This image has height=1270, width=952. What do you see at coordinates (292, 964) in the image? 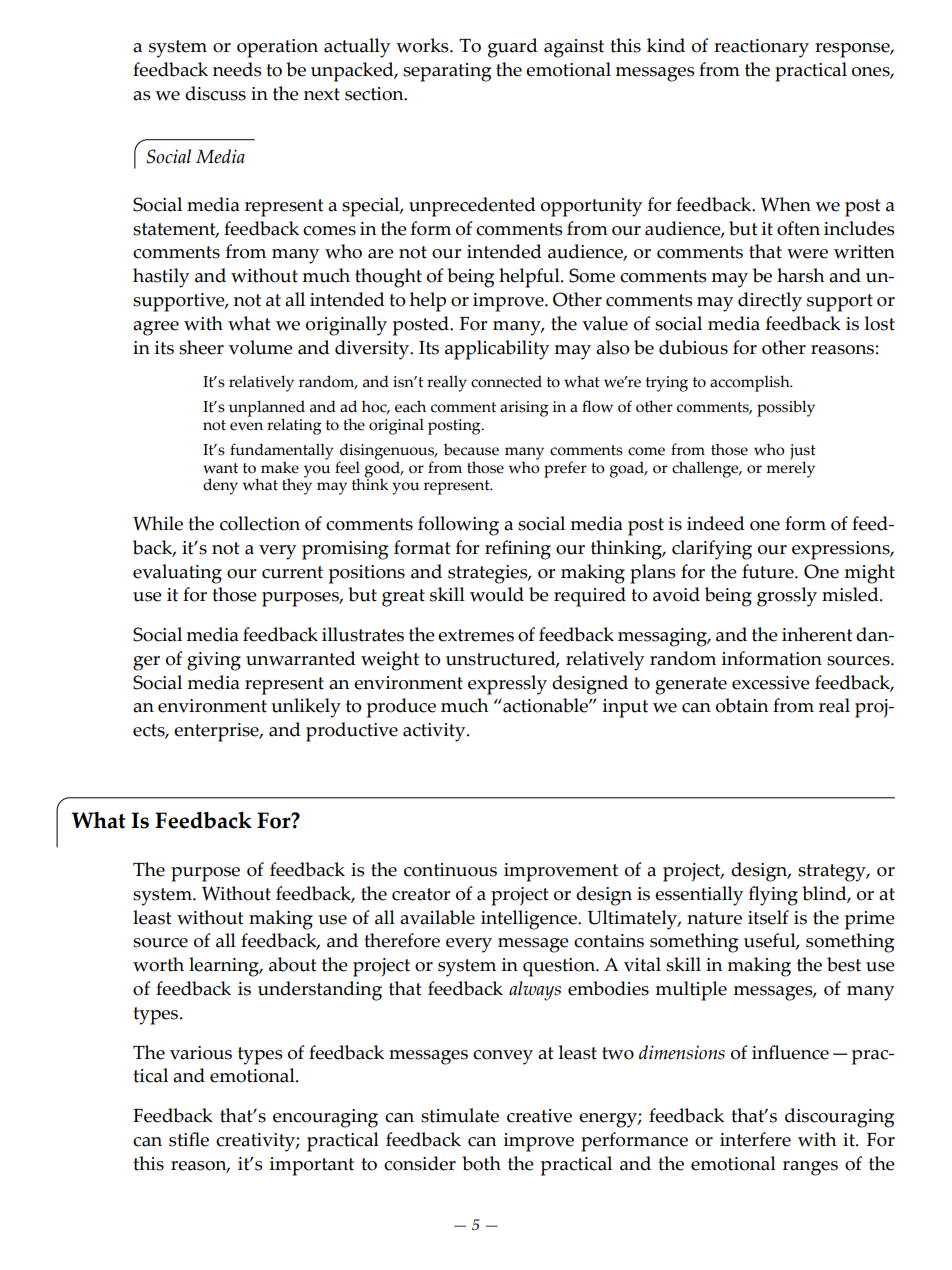
I see `about` at bounding box center [292, 964].
